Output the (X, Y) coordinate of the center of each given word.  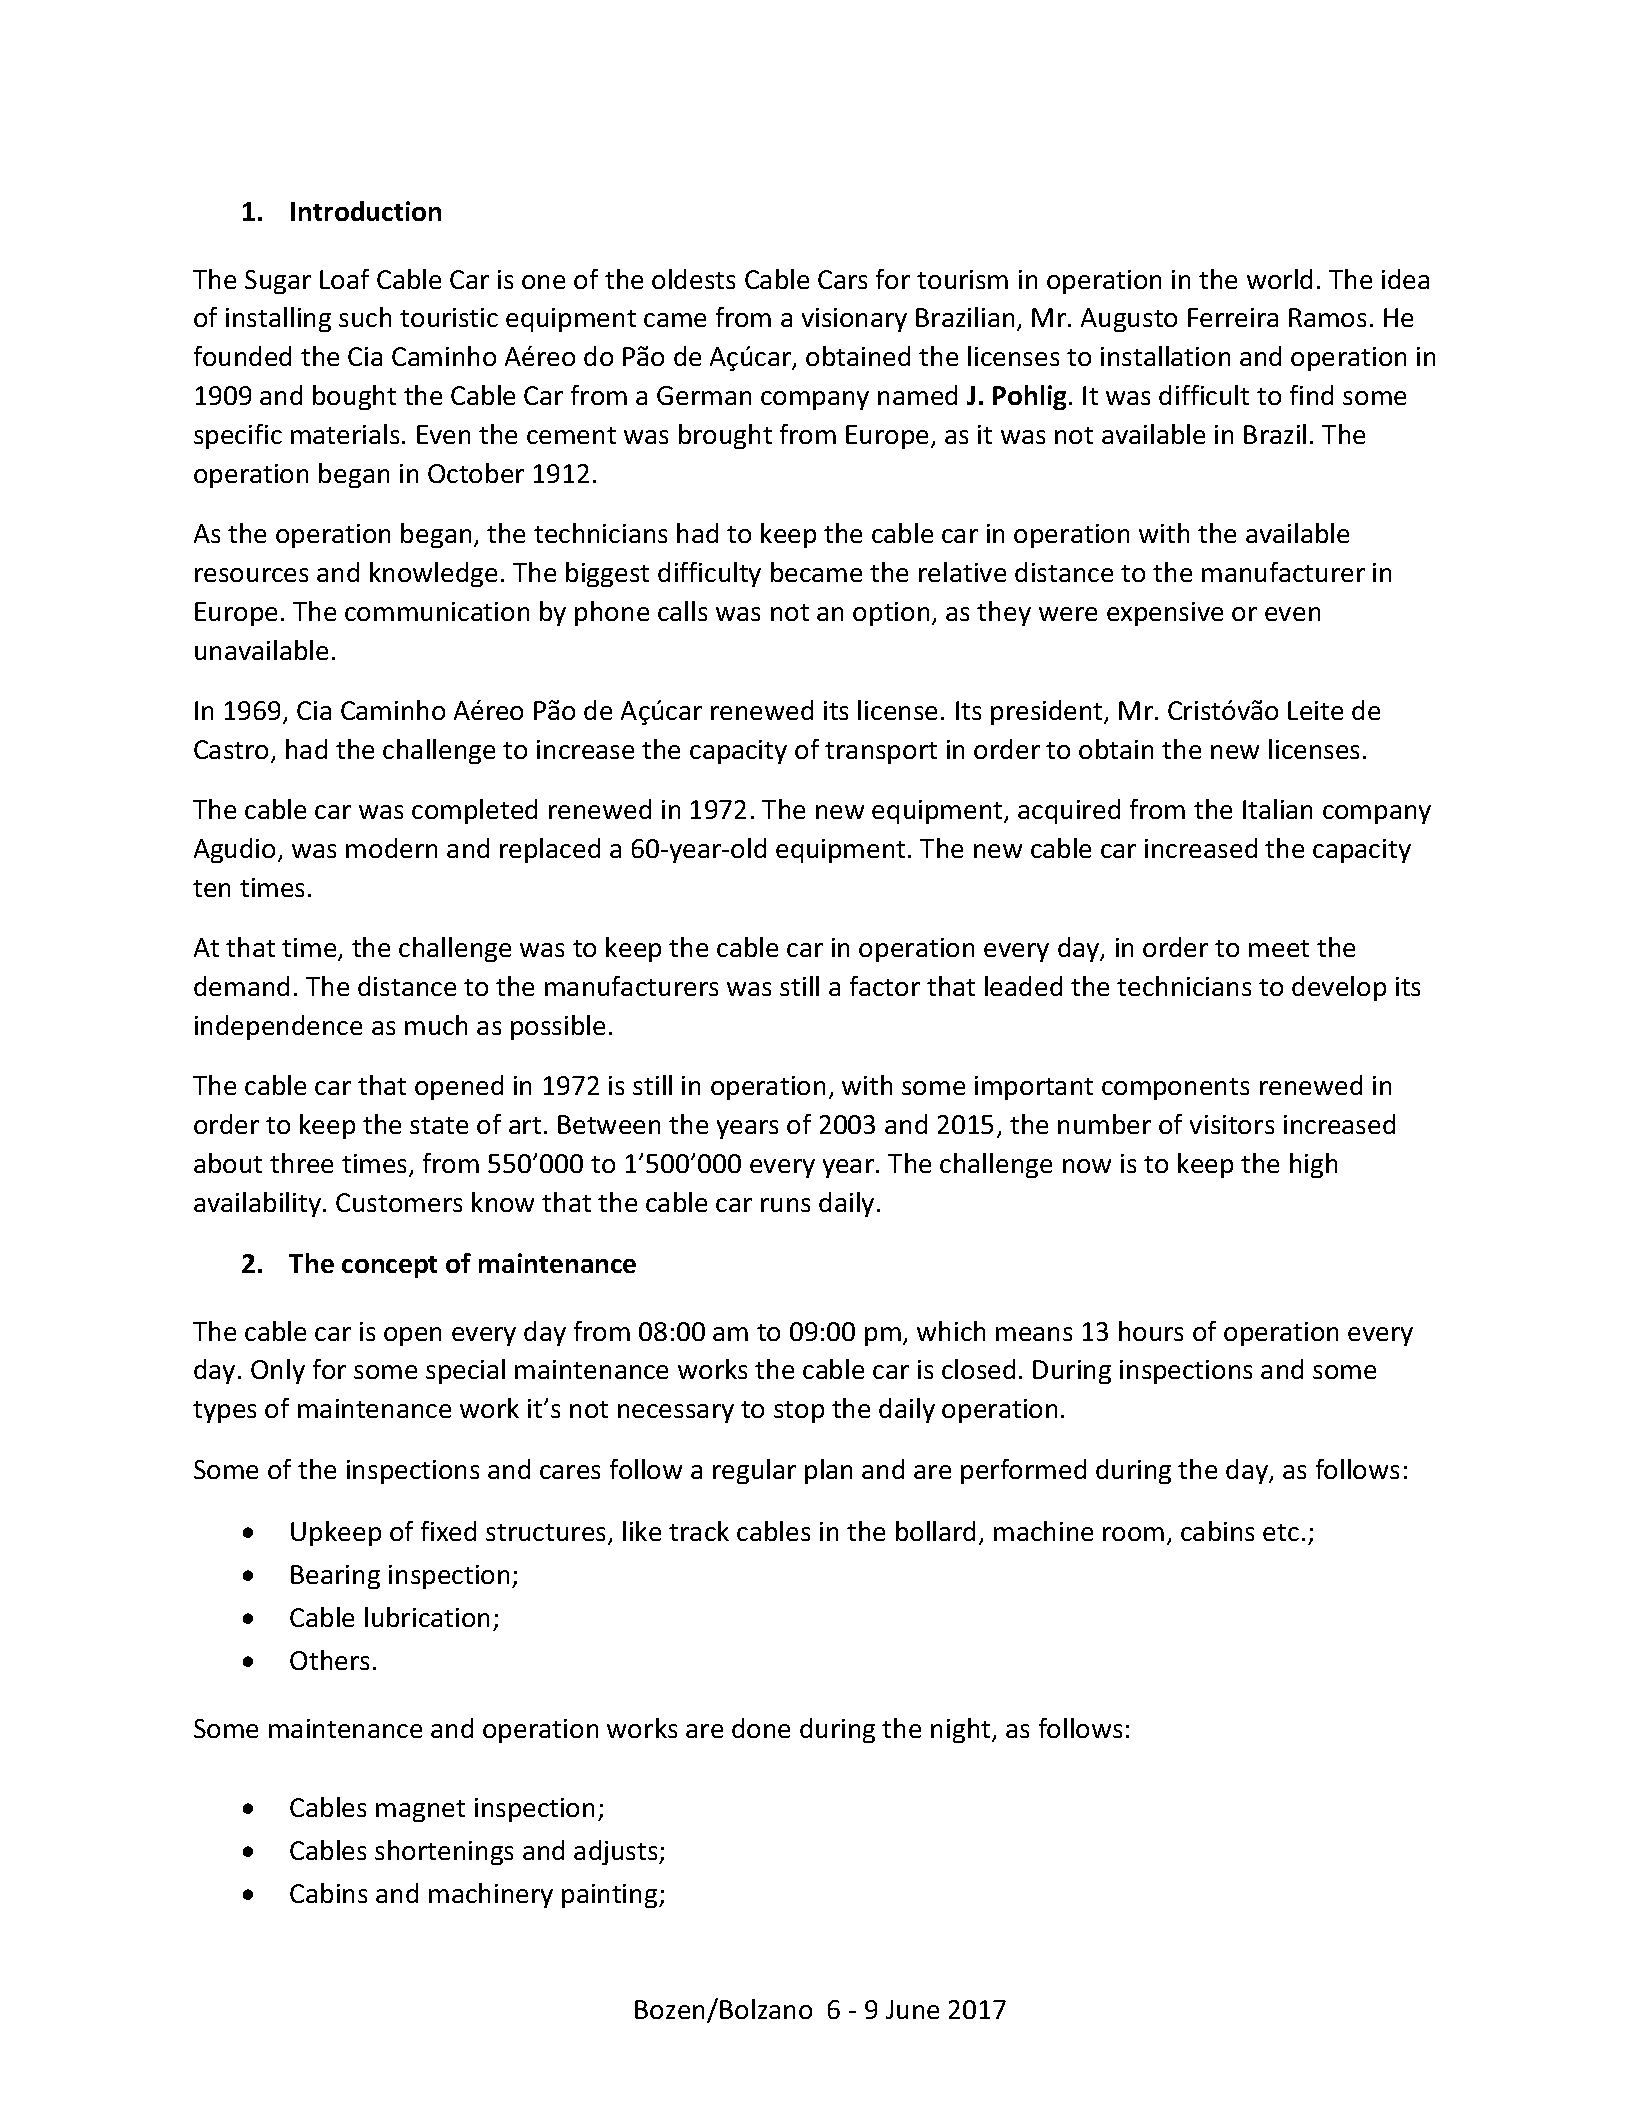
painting (611, 1896)
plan (828, 1471)
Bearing (335, 1577)
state (439, 1125)
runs (785, 1205)
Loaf (344, 279)
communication (437, 611)
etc (1281, 1532)
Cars (842, 279)
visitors (1232, 1124)
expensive (1165, 614)
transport (881, 753)
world (1279, 279)
